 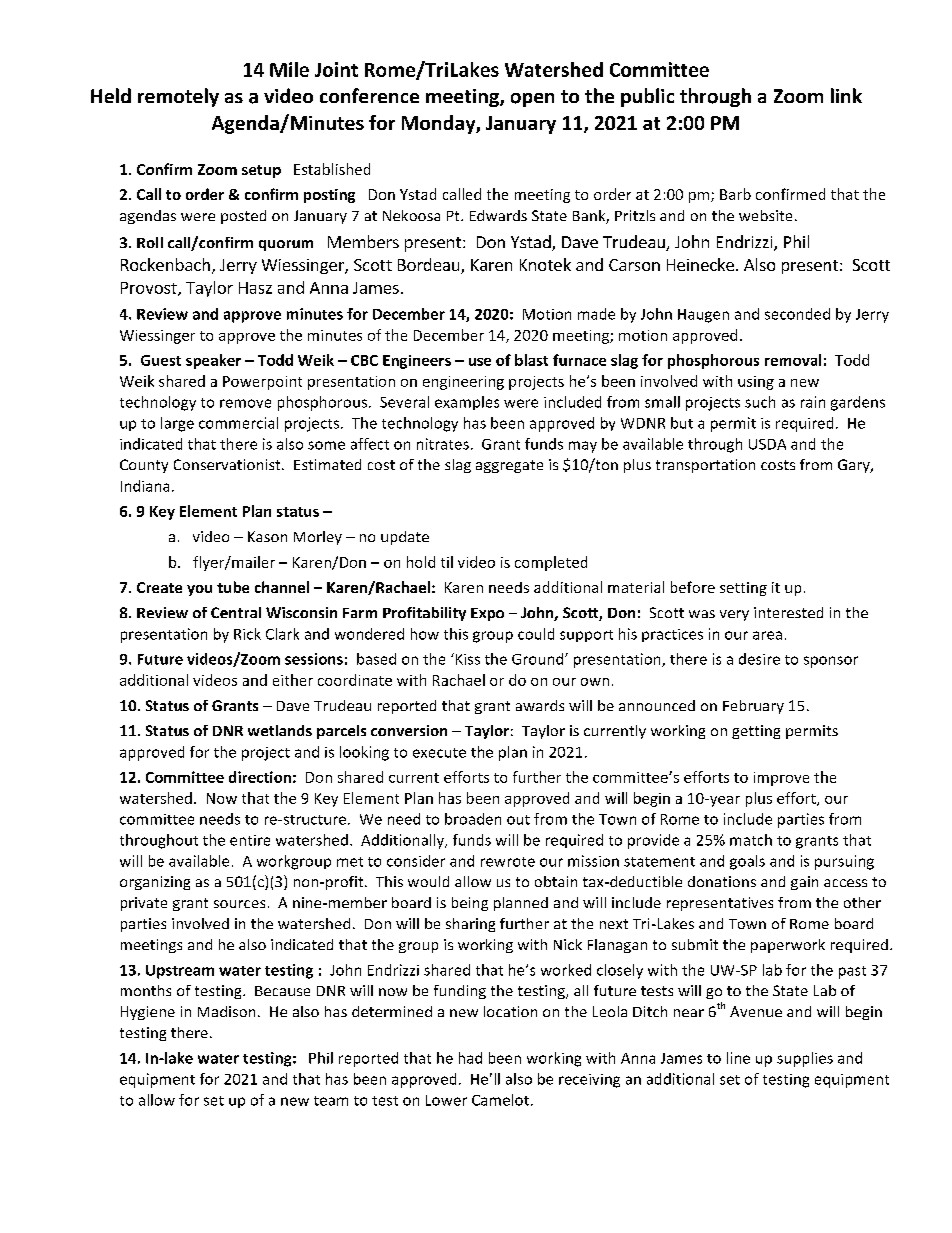 What do you see at coordinates (767, 444) in the screenshot?
I see `USDA` at bounding box center [767, 444].
